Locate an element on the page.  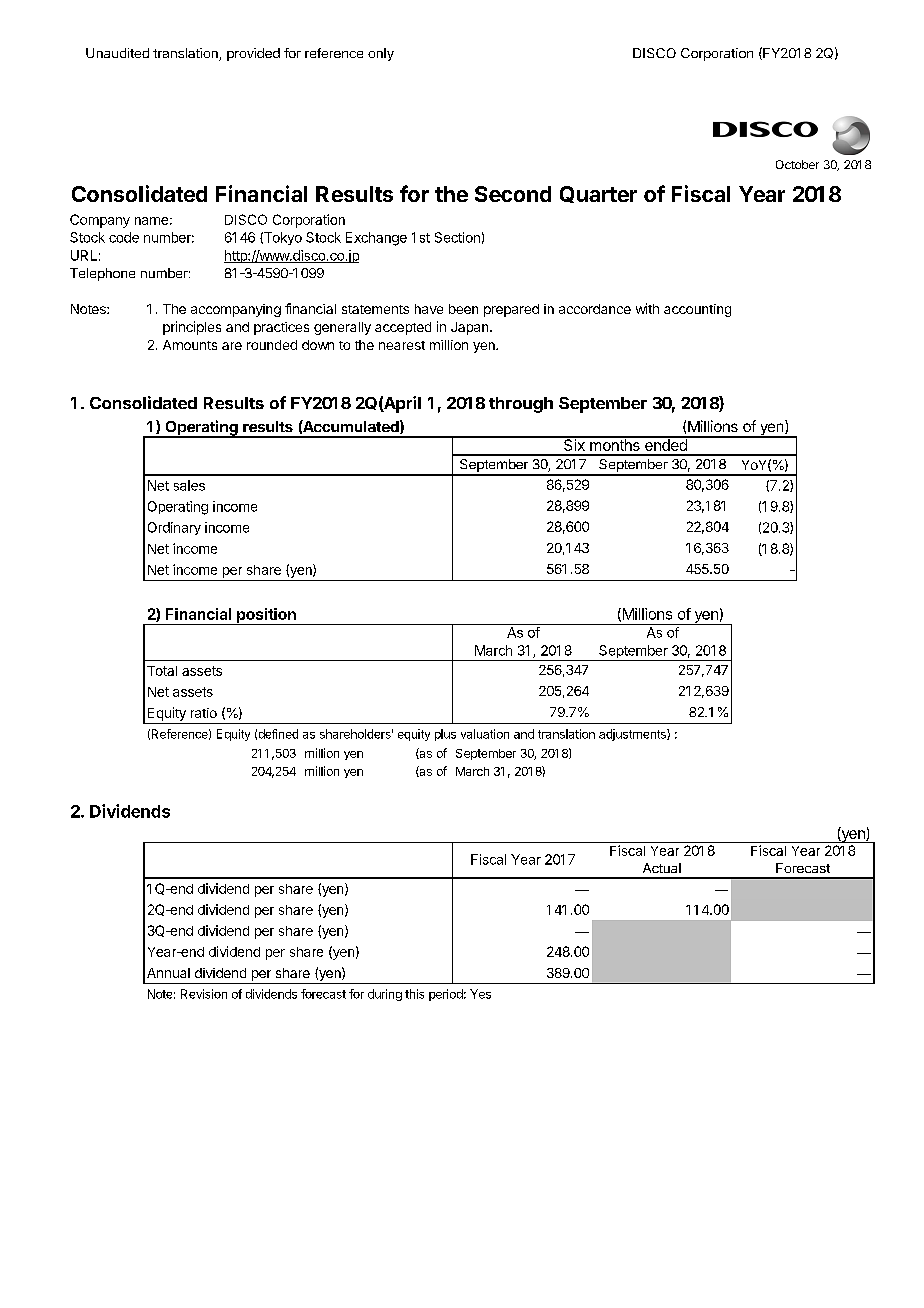
Ordinary is located at coordinates (174, 528).
